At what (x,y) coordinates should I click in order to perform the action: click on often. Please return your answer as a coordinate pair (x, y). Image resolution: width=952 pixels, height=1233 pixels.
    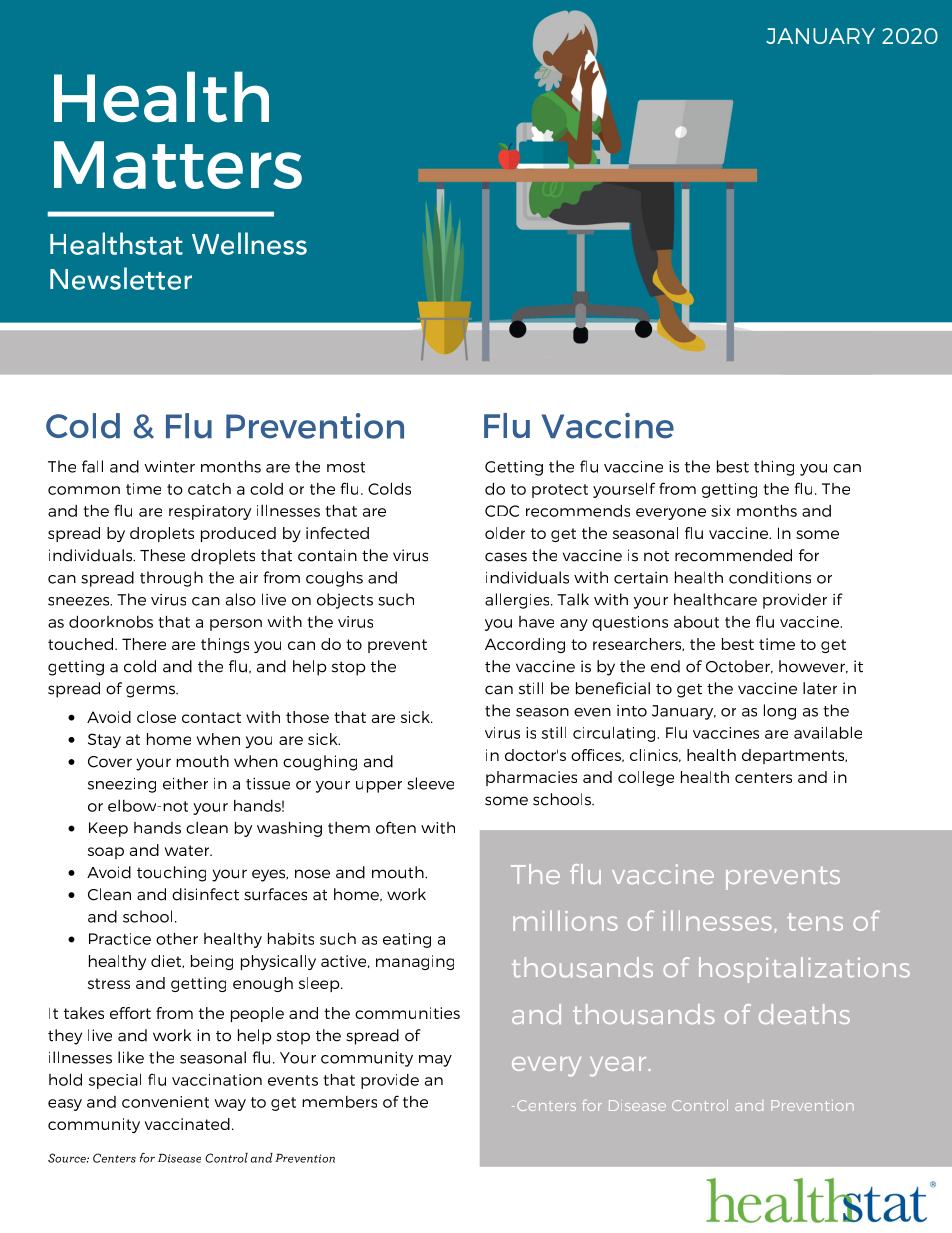
    Looking at the image, I should click on (396, 827).
